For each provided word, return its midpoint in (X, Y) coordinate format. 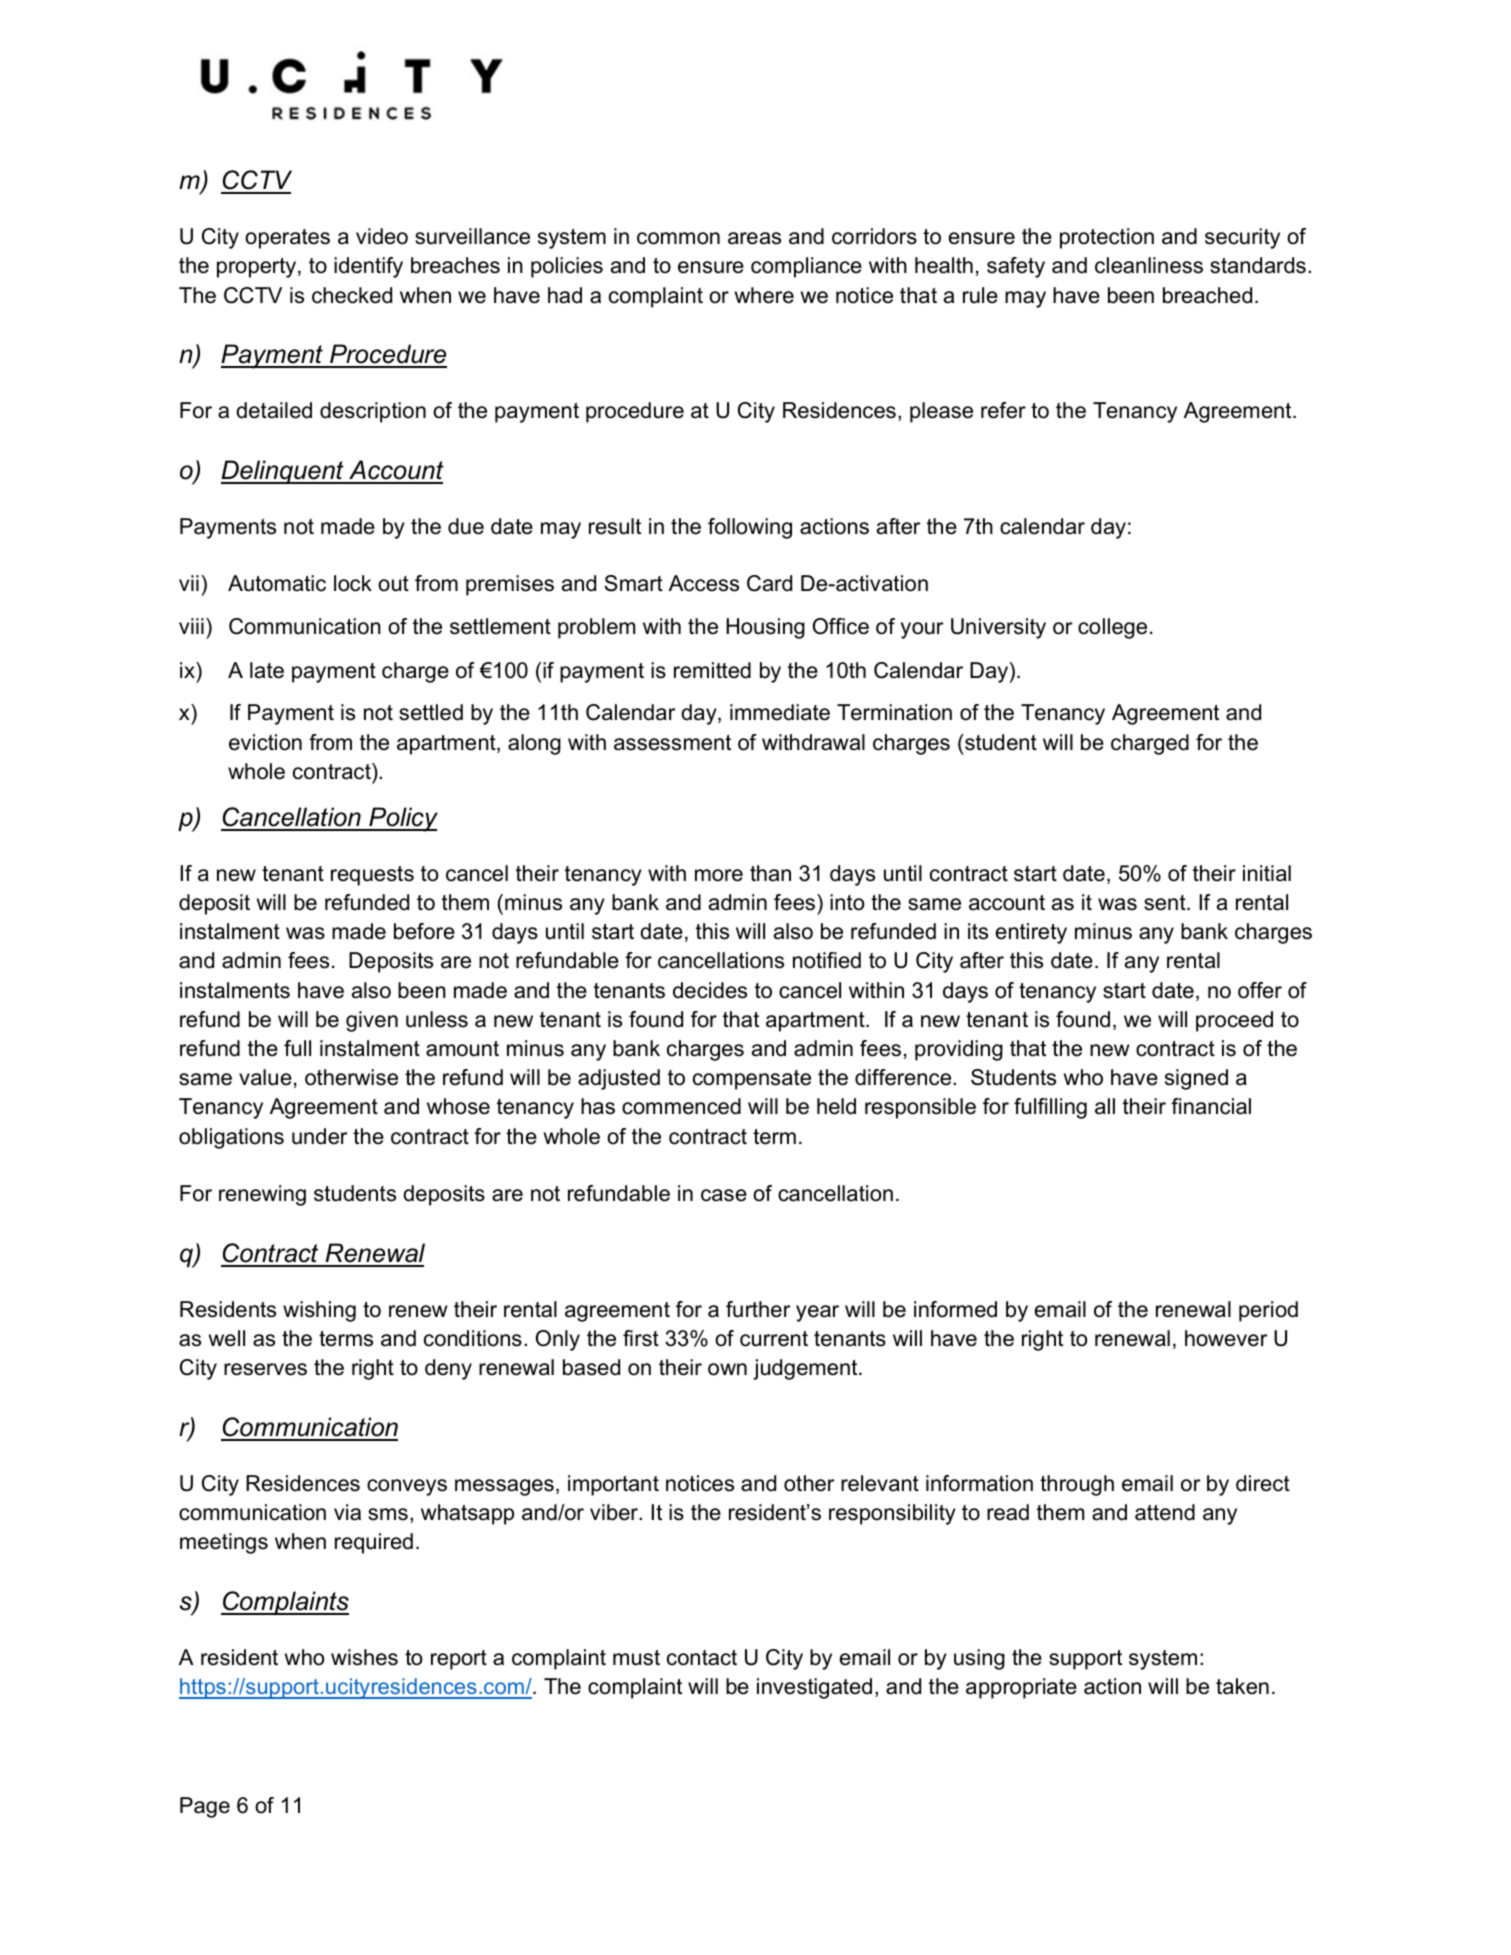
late (267, 670)
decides (710, 990)
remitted (712, 670)
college (1112, 628)
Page (205, 1807)
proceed (1234, 1021)
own (727, 1369)
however (1226, 1338)
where (764, 295)
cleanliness (1149, 265)
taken (1242, 1686)
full (297, 1048)
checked (352, 295)
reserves (265, 1369)
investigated (814, 1688)
